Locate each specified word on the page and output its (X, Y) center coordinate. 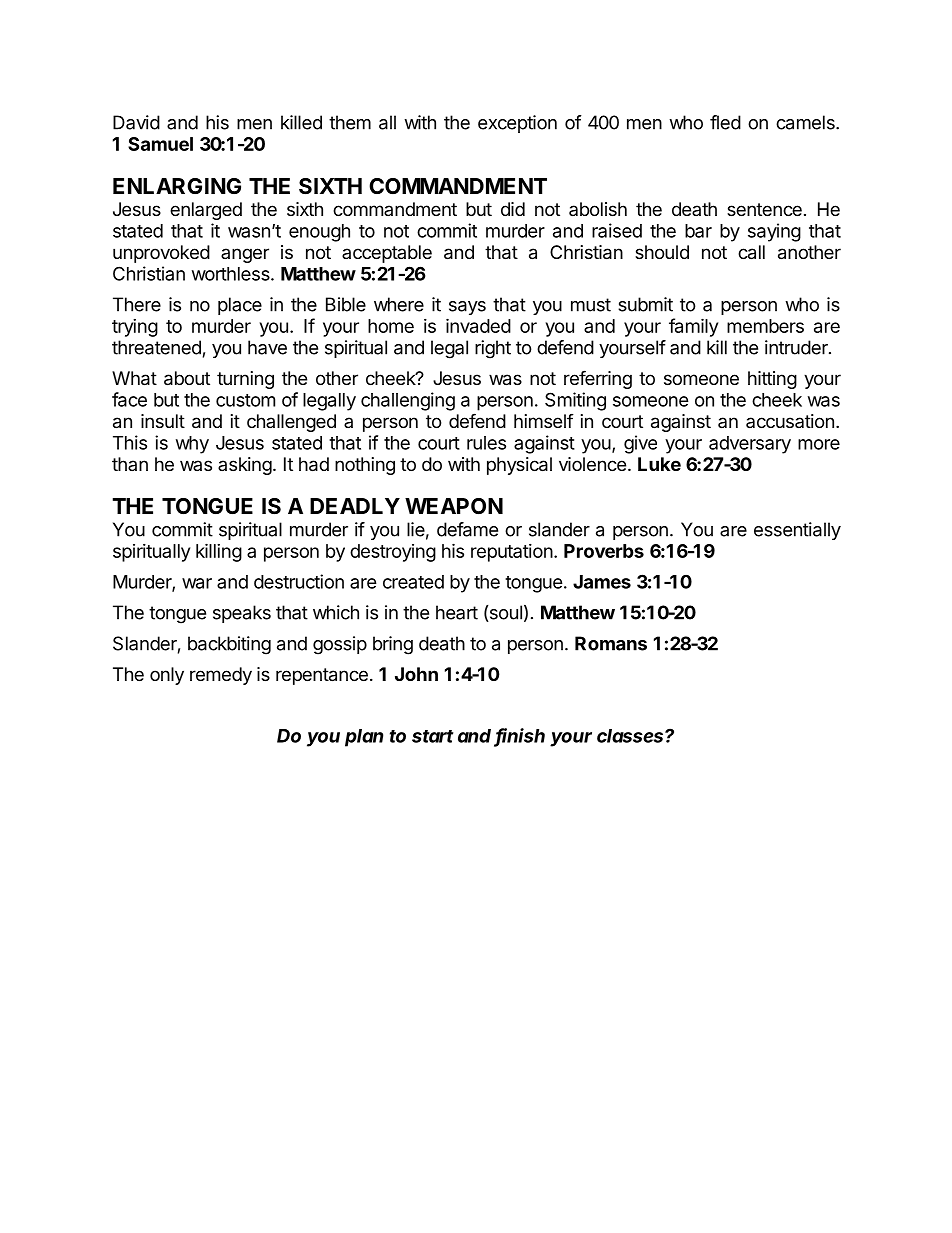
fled (725, 122)
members (765, 326)
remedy (221, 676)
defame (467, 529)
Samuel (160, 144)
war (197, 583)
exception (517, 124)
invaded (478, 325)
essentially (797, 531)
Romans (611, 643)
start (432, 736)
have (267, 347)
